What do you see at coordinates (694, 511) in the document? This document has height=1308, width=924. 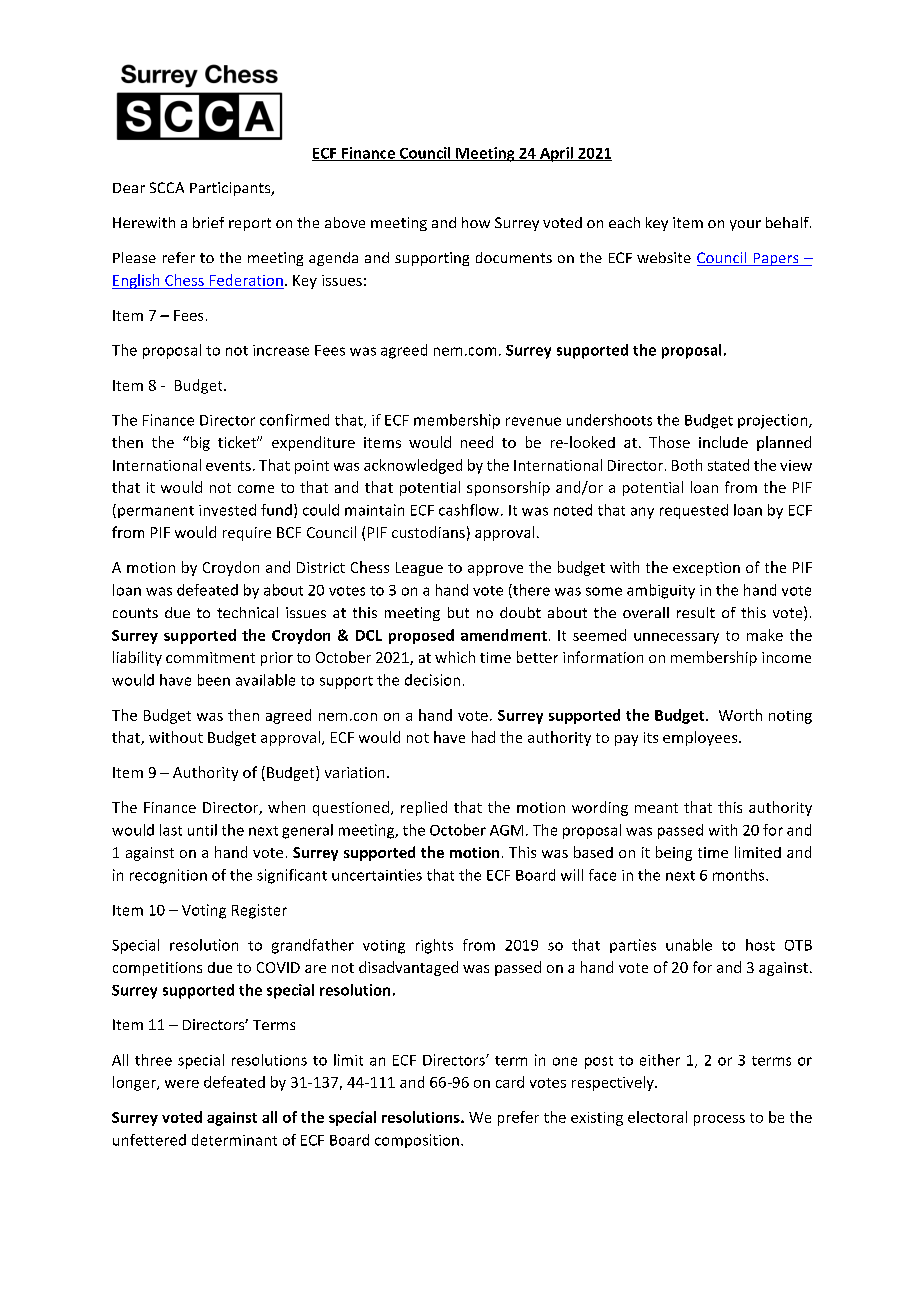 I see `requested` at bounding box center [694, 511].
